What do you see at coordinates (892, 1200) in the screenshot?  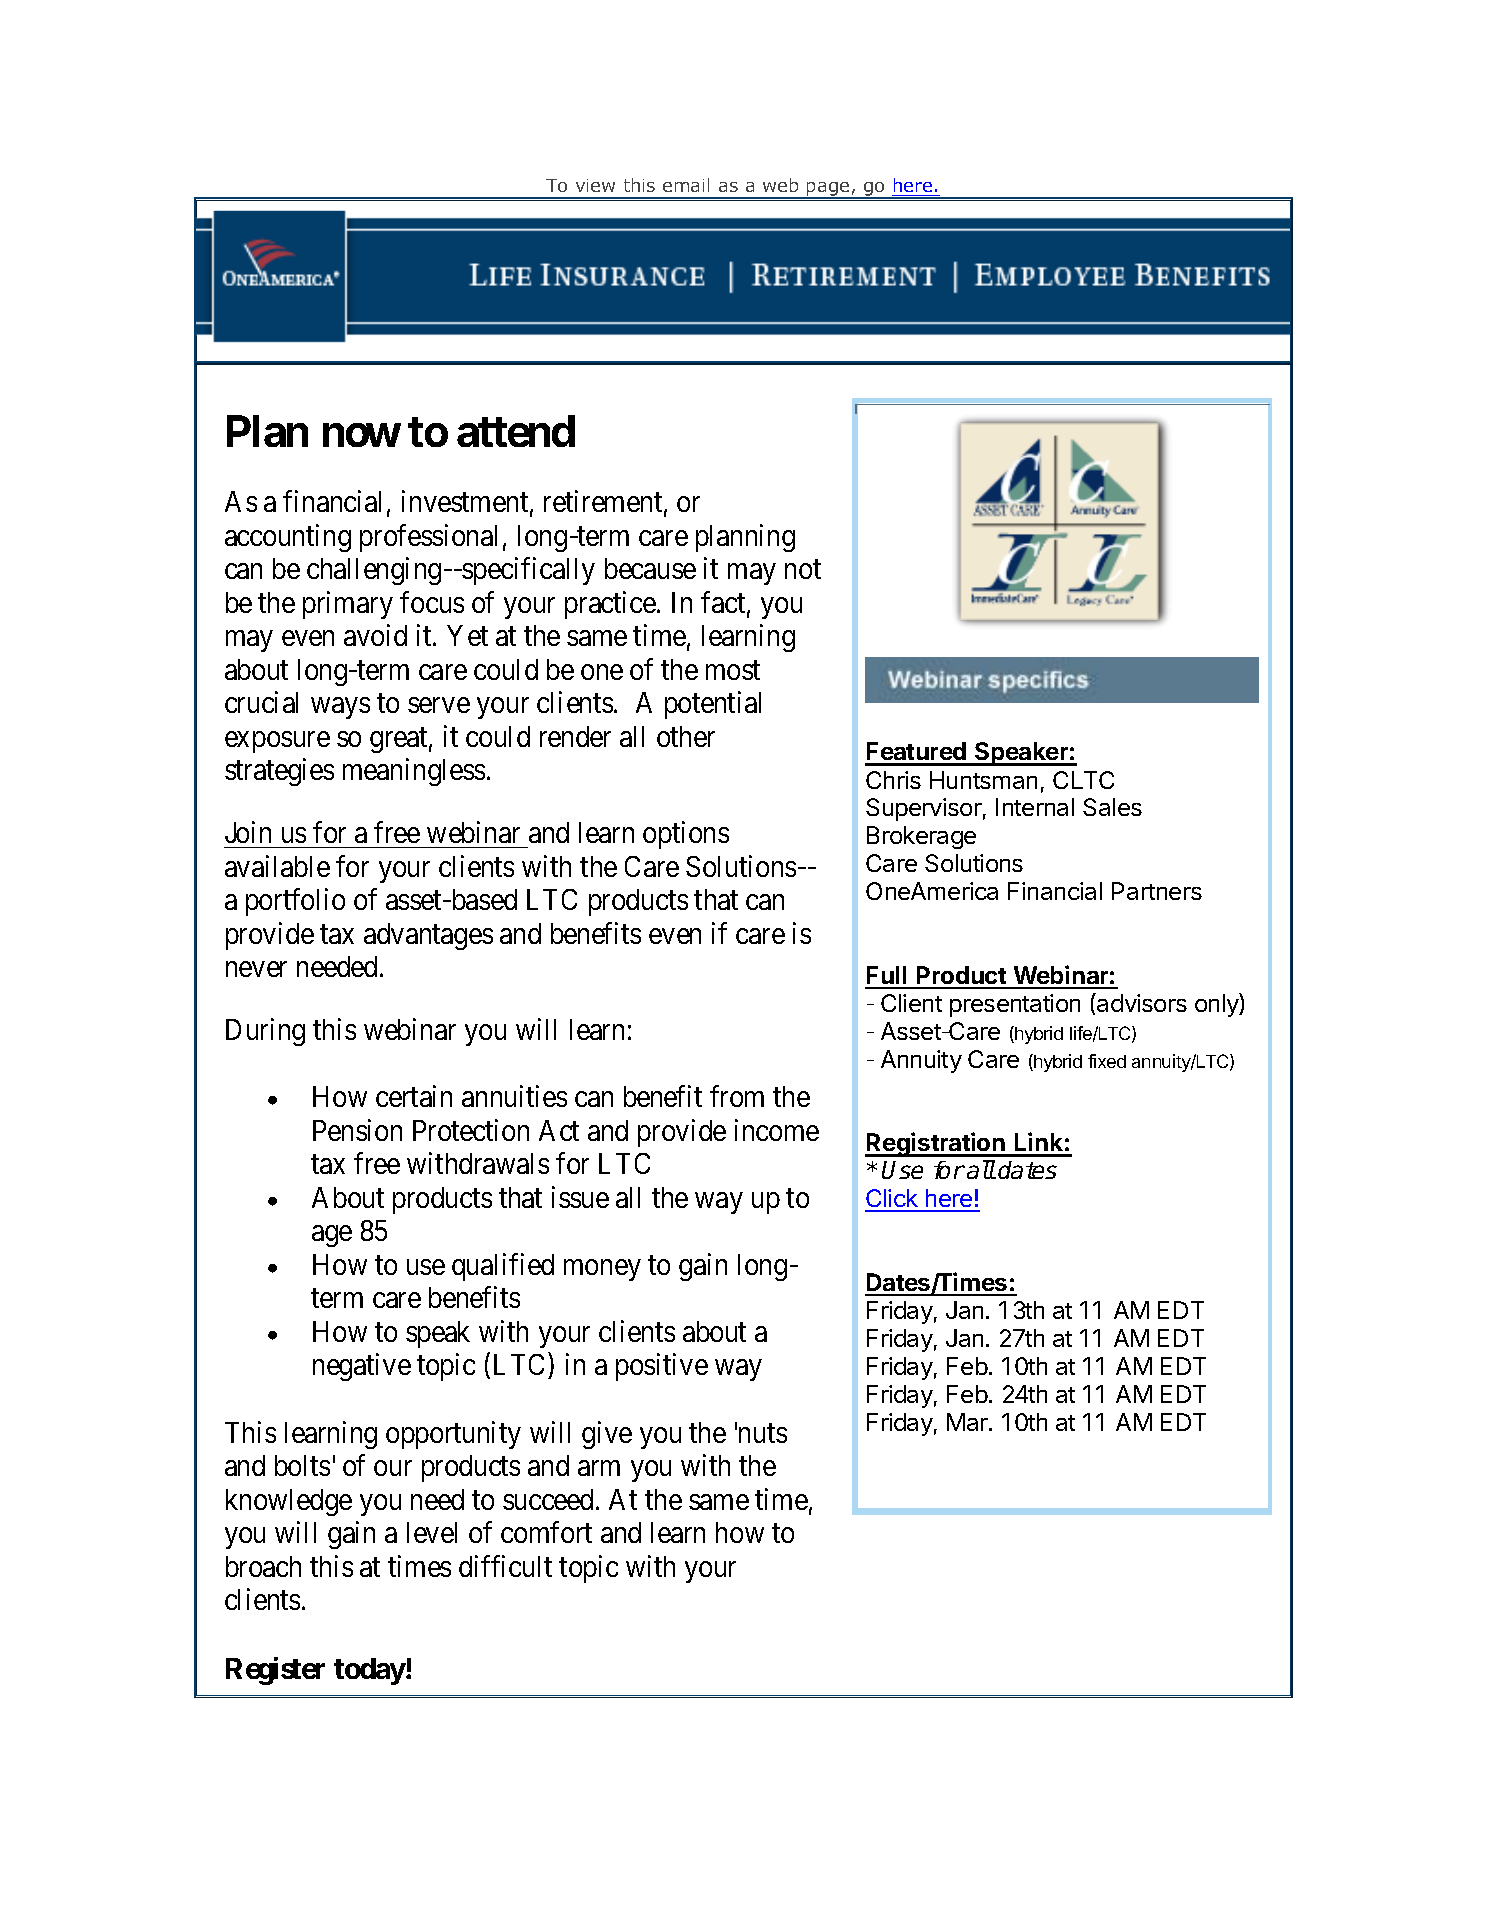 I see `Click` at bounding box center [892, 1200].
